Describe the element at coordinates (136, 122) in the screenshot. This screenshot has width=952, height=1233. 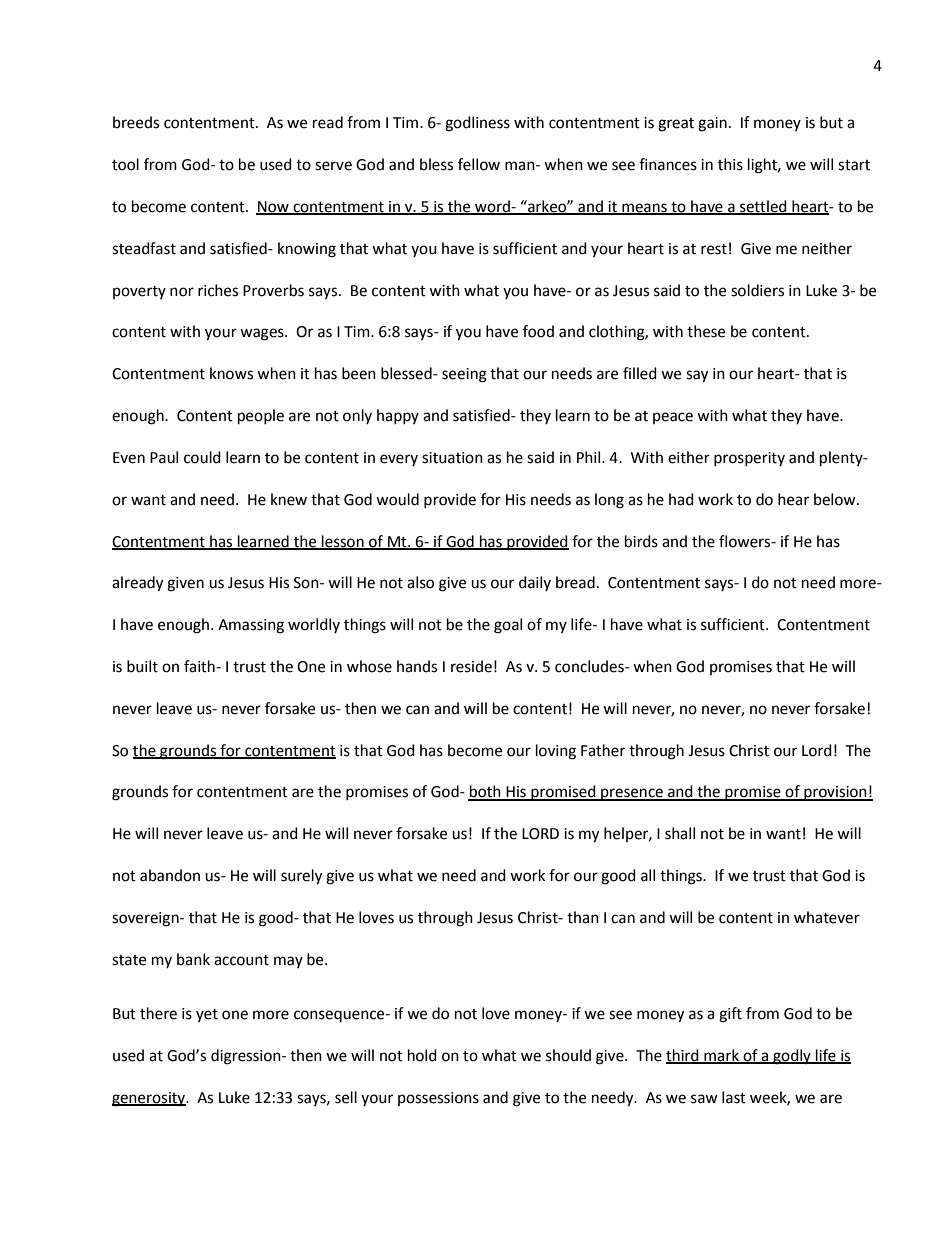
I see `breeds` at that location.
